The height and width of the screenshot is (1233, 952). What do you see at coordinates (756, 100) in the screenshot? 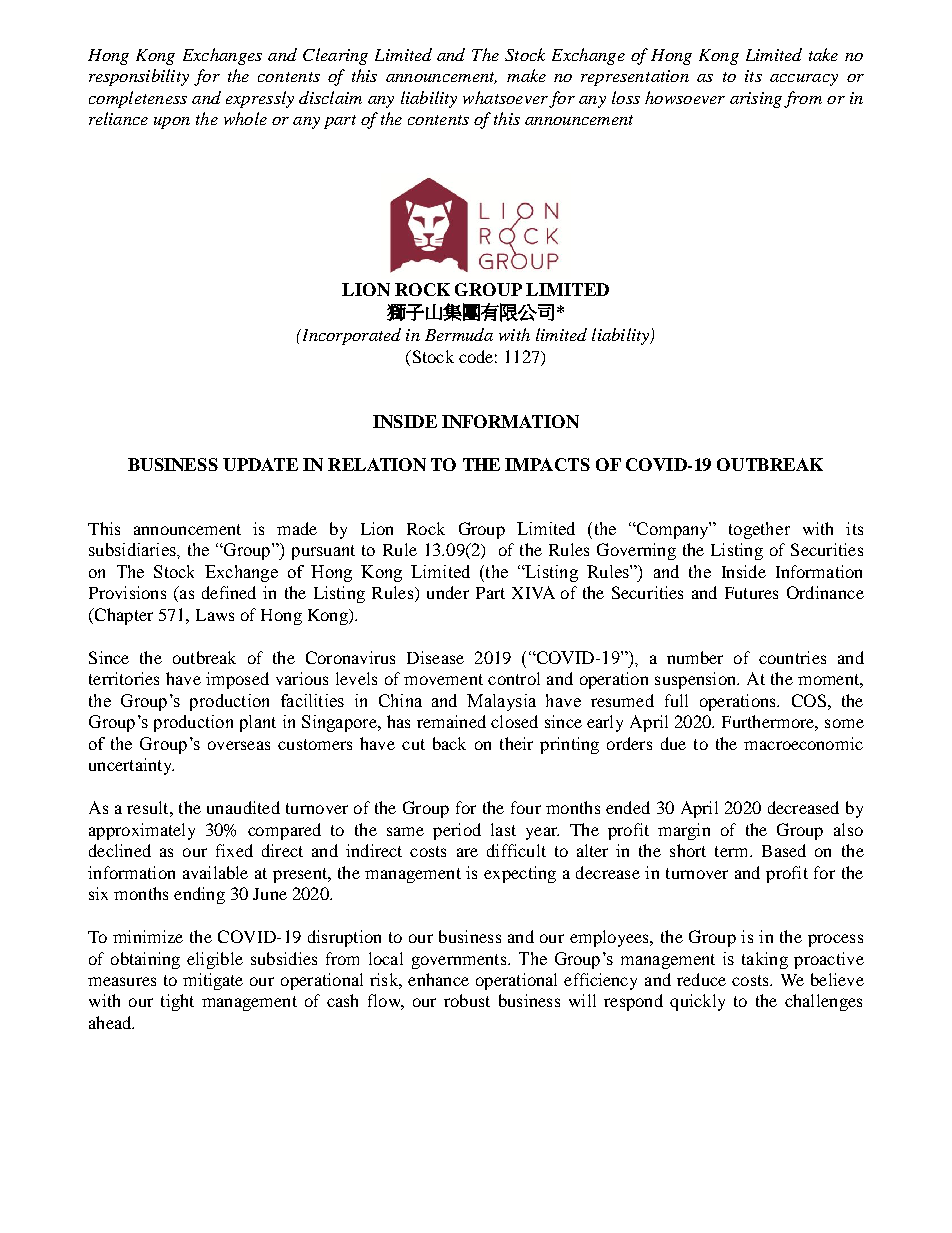
I see `arising` at bounding box center [756, 100].
